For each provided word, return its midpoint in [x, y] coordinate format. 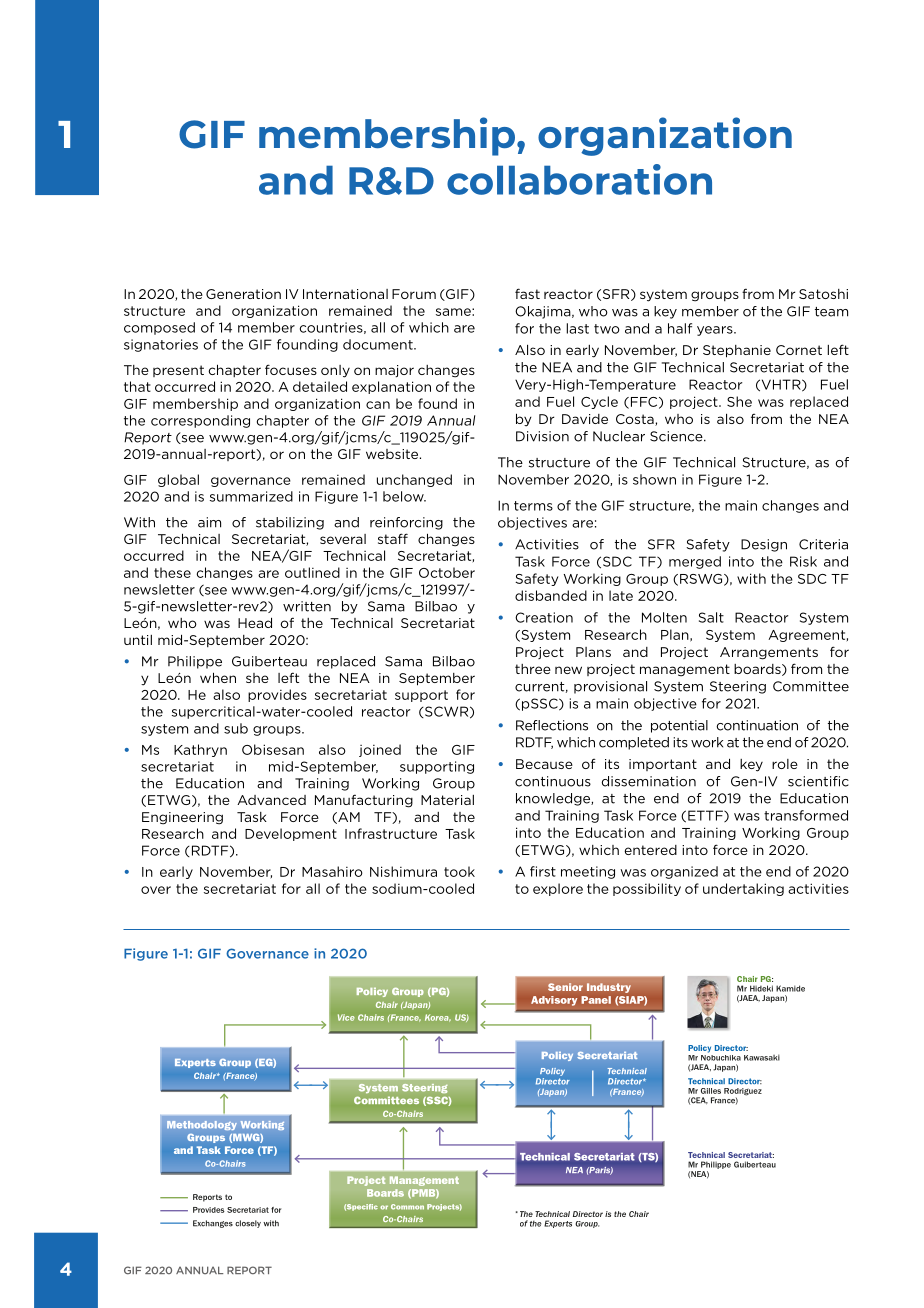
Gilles [711, 1091]
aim [209, 522]
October [447, 572]
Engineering [182, 818]
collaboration [579, 179]
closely [248, 1224]
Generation [243, 294]
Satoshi [823, 294]
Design [764, 545]
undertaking [743, 889]
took [459, 871]
